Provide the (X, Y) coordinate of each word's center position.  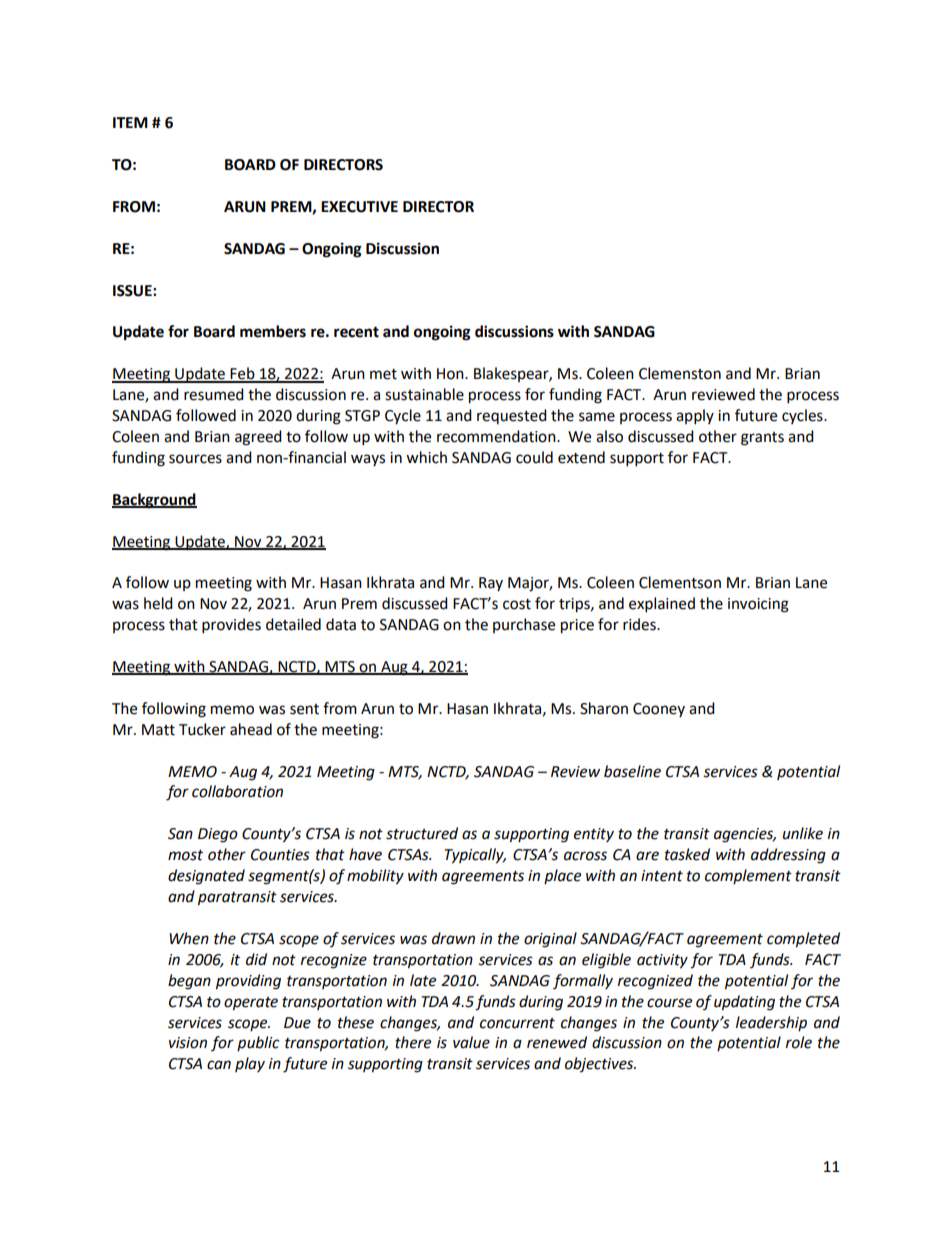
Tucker (202, 729)
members (273, 331)
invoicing (758, 605)
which (426, 457)
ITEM (130, 122)
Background (154, 501)
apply (695, 417)
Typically (475, 856)
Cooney (659, 710)
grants (762, 439)
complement (748, 876)
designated (206, 877)
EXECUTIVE (359, 207)
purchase (524, 625)
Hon (451, 374)
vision (188, 1043)
